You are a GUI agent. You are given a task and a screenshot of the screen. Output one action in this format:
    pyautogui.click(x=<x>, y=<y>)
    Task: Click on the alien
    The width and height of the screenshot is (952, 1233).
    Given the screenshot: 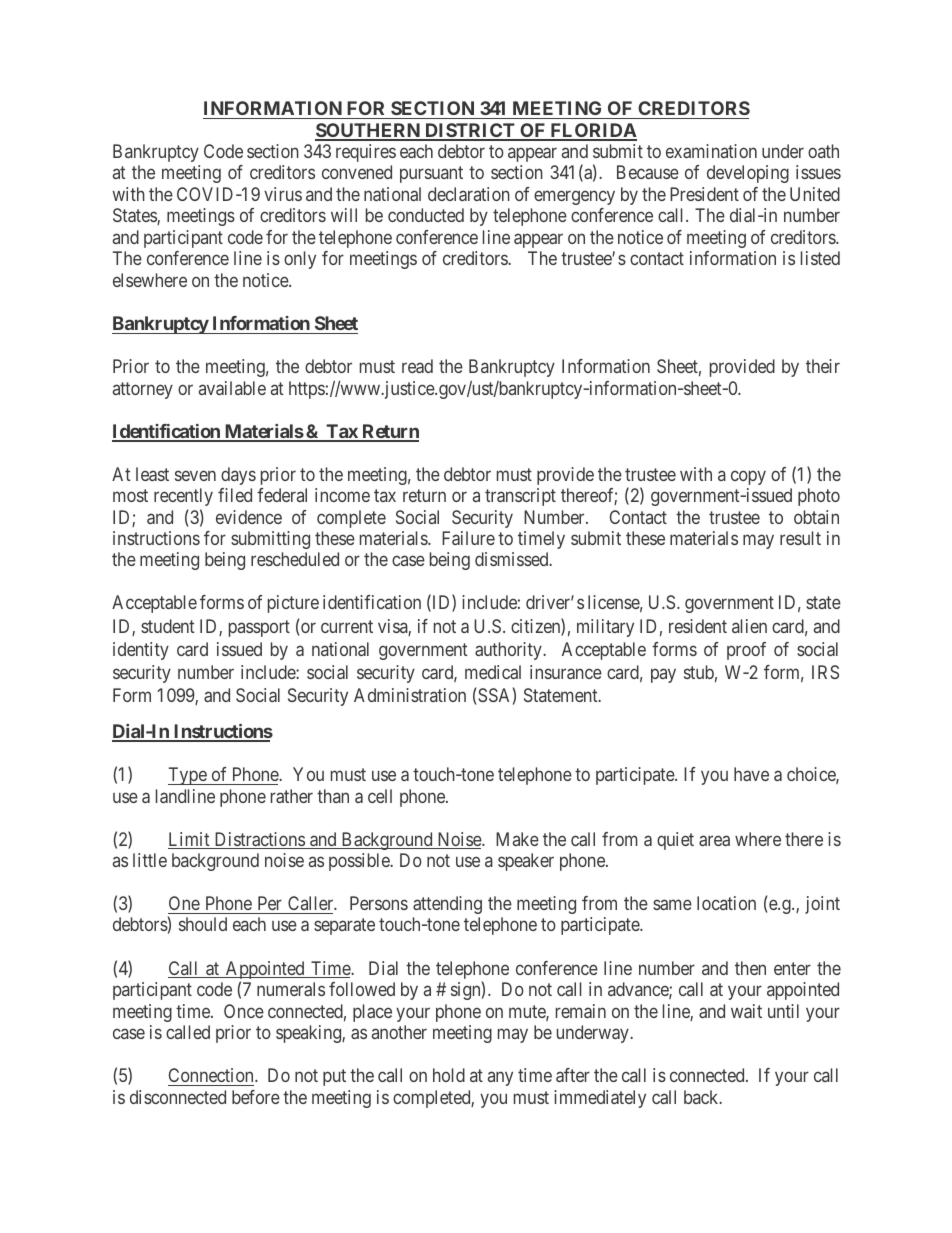 What is the action you would take?
    pyautogui.click(x=749, y=626)
